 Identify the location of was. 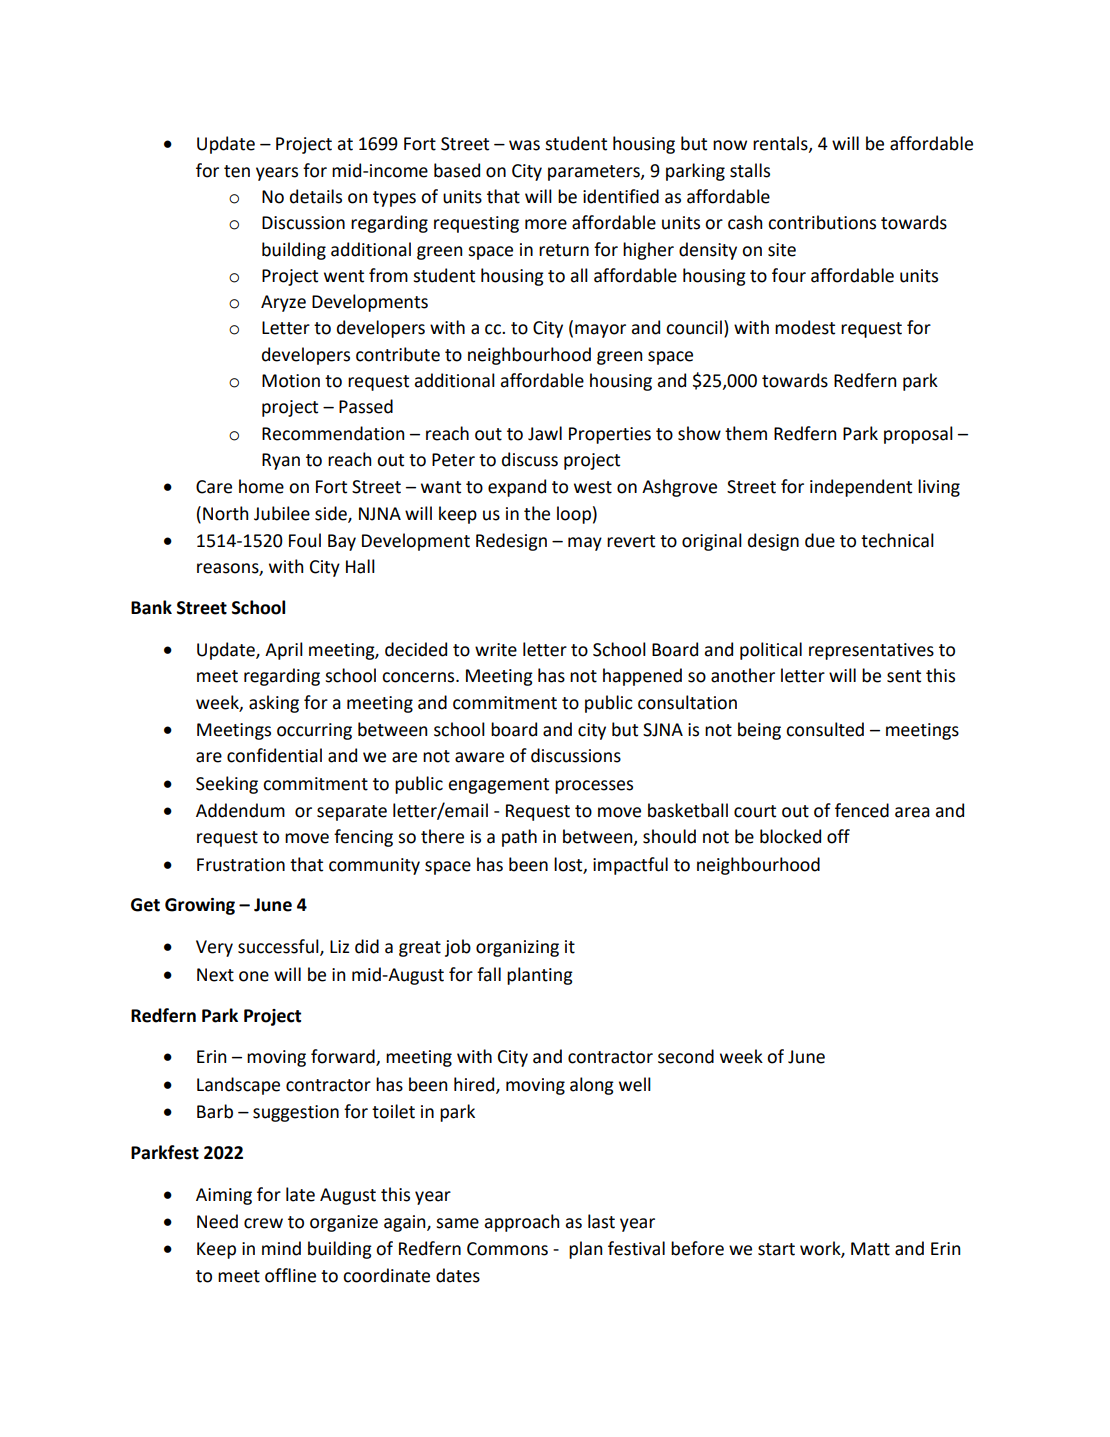
(524, 145).
